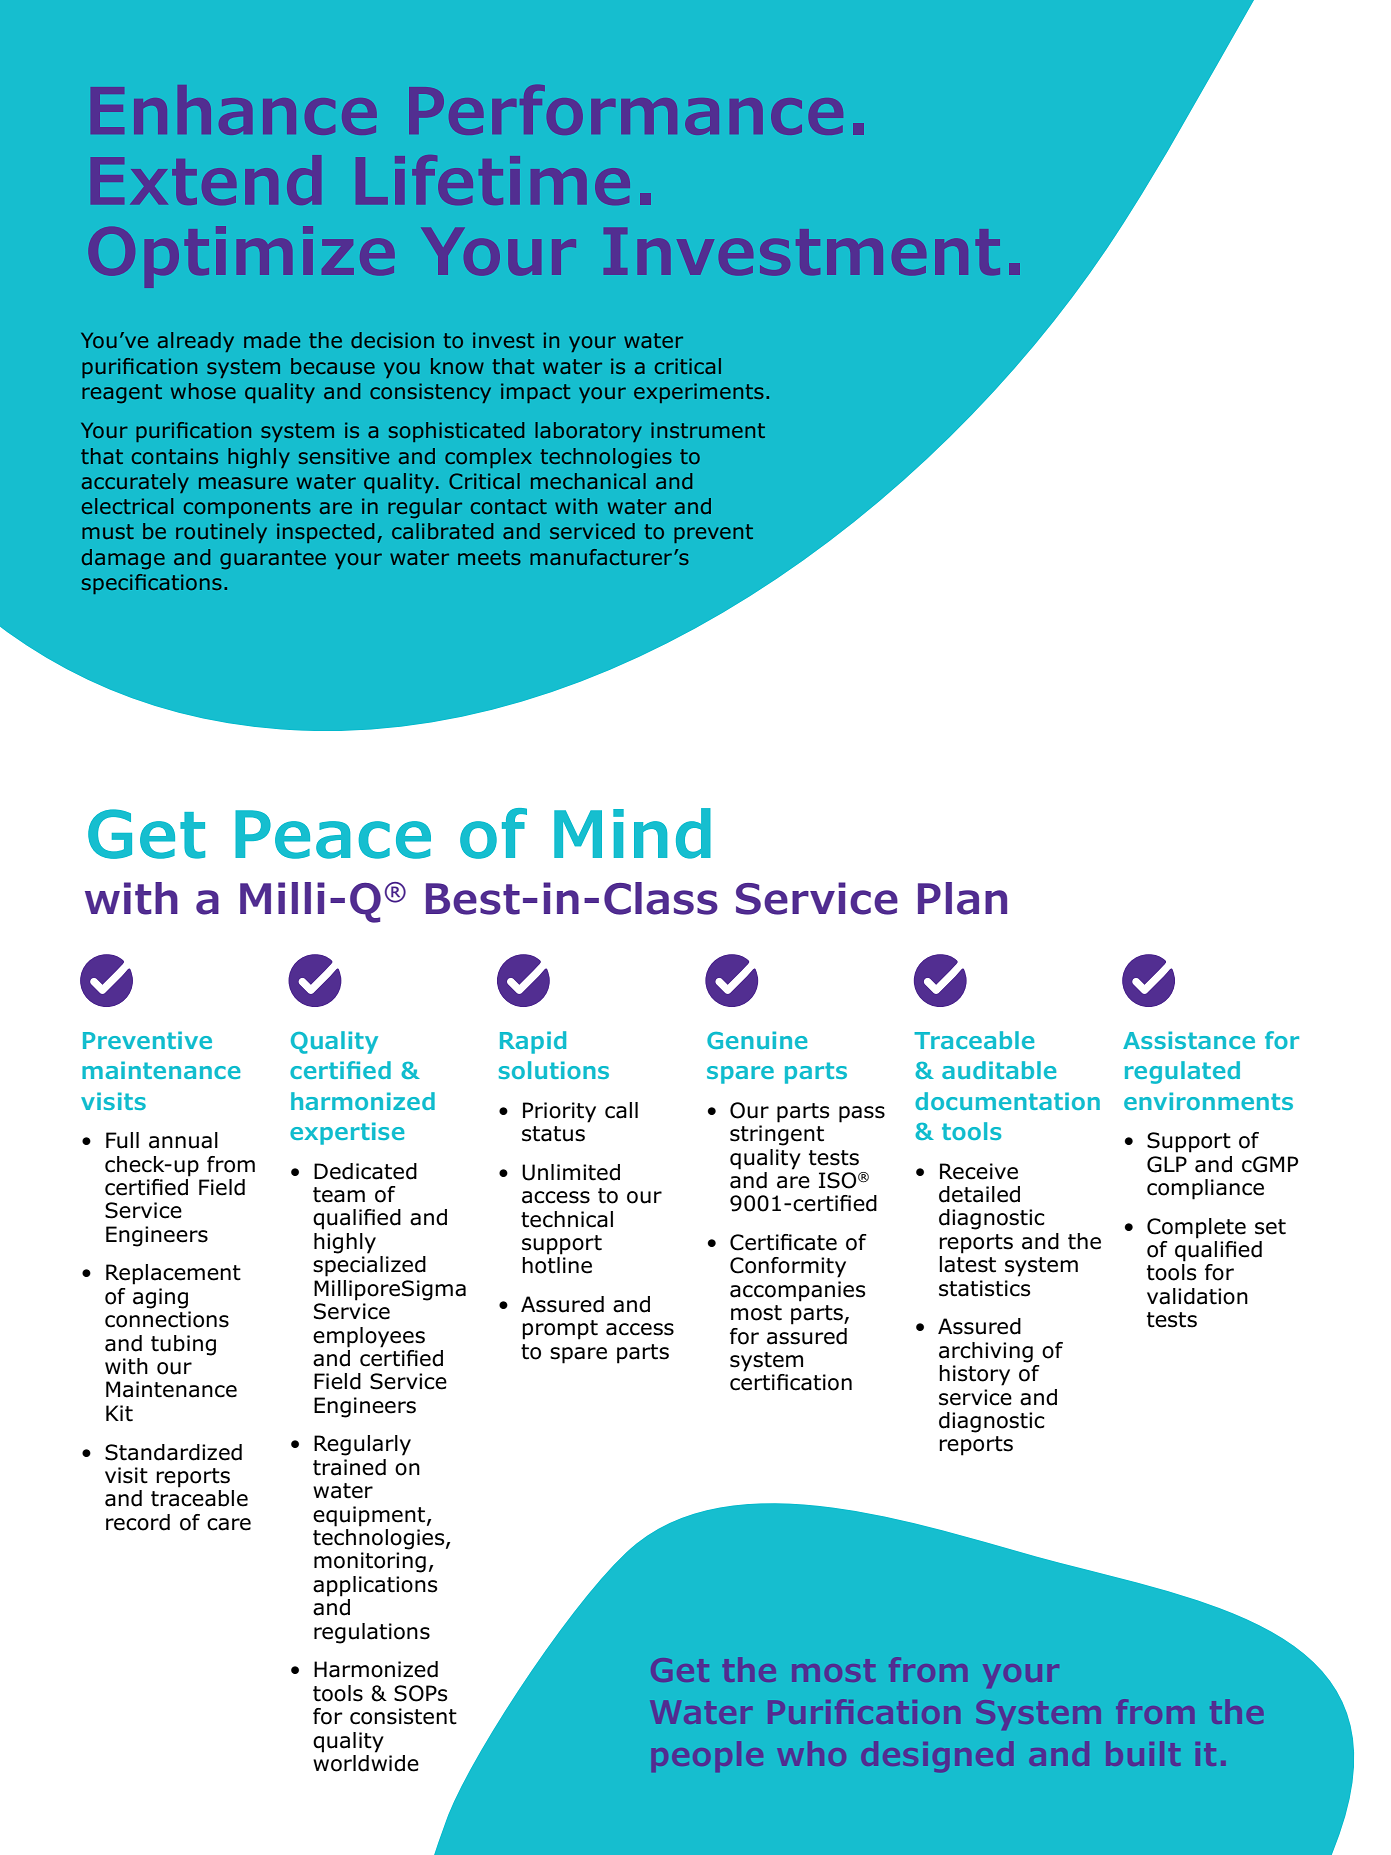 This page has width=1391, height=1855. What do you see at coordinates (366, 1763) in the page?
I see `worldwide` at bounding box center [366, 1763].
